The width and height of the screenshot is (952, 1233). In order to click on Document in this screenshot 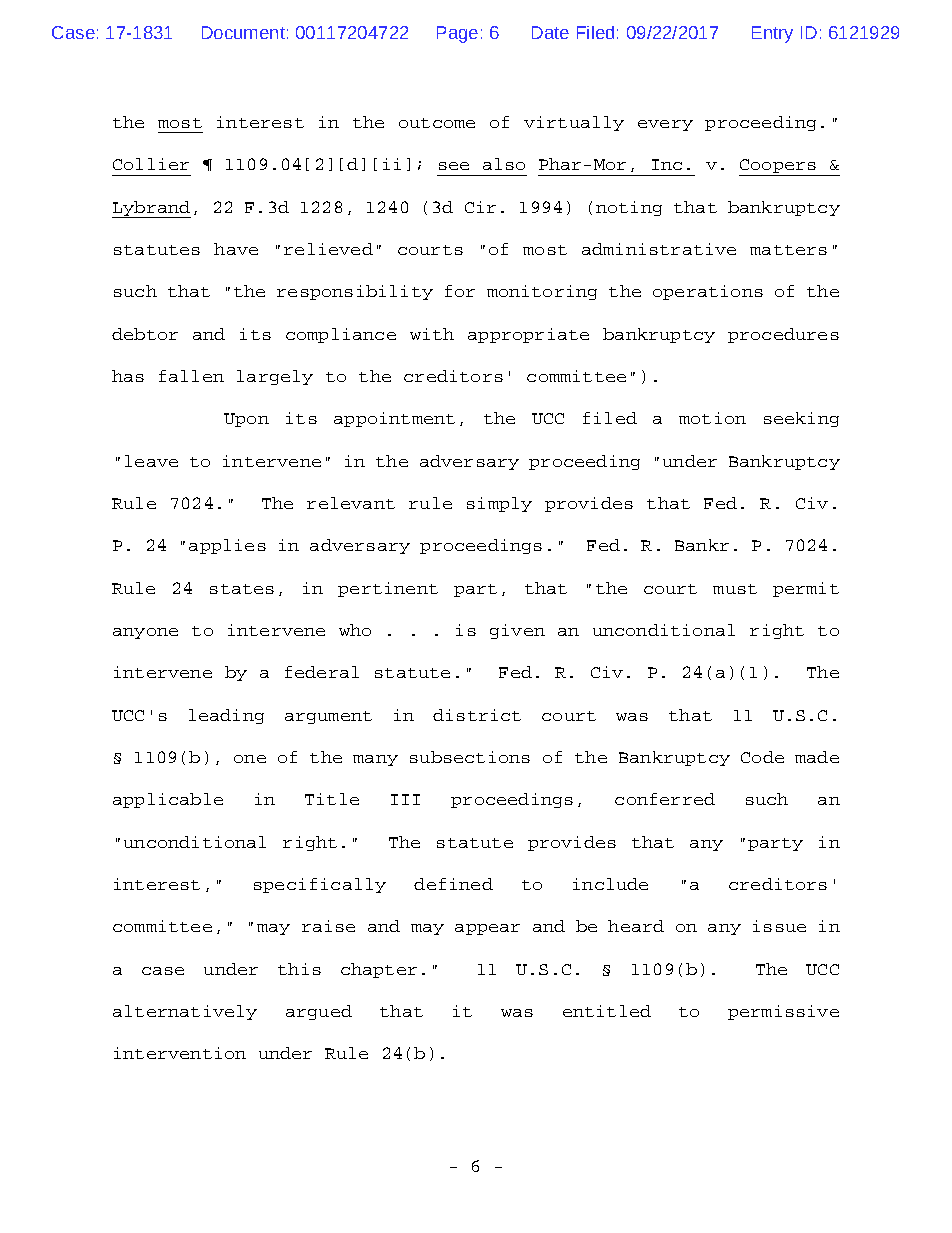, I will do `click(243, 32)`.
